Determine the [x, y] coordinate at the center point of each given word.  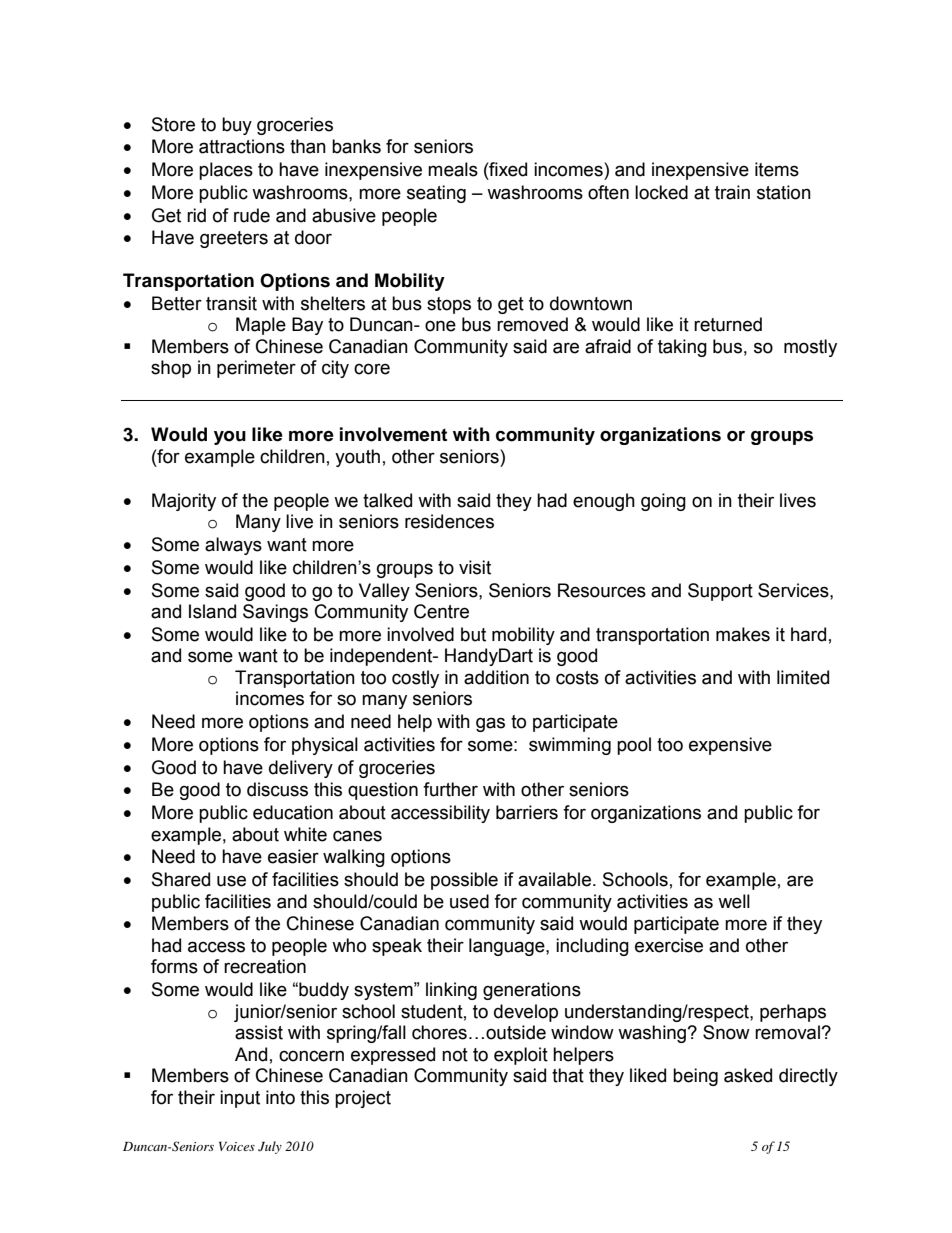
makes [743, 634]
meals [453, 169]
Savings [275, 613]
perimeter [256, 369]
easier [293, 856]
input [240, 1099]
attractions [242, 146]
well [734, 901]
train [732, 192]
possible [464, 881]
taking [682, 348]
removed [532, 324]
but [473, 634]
